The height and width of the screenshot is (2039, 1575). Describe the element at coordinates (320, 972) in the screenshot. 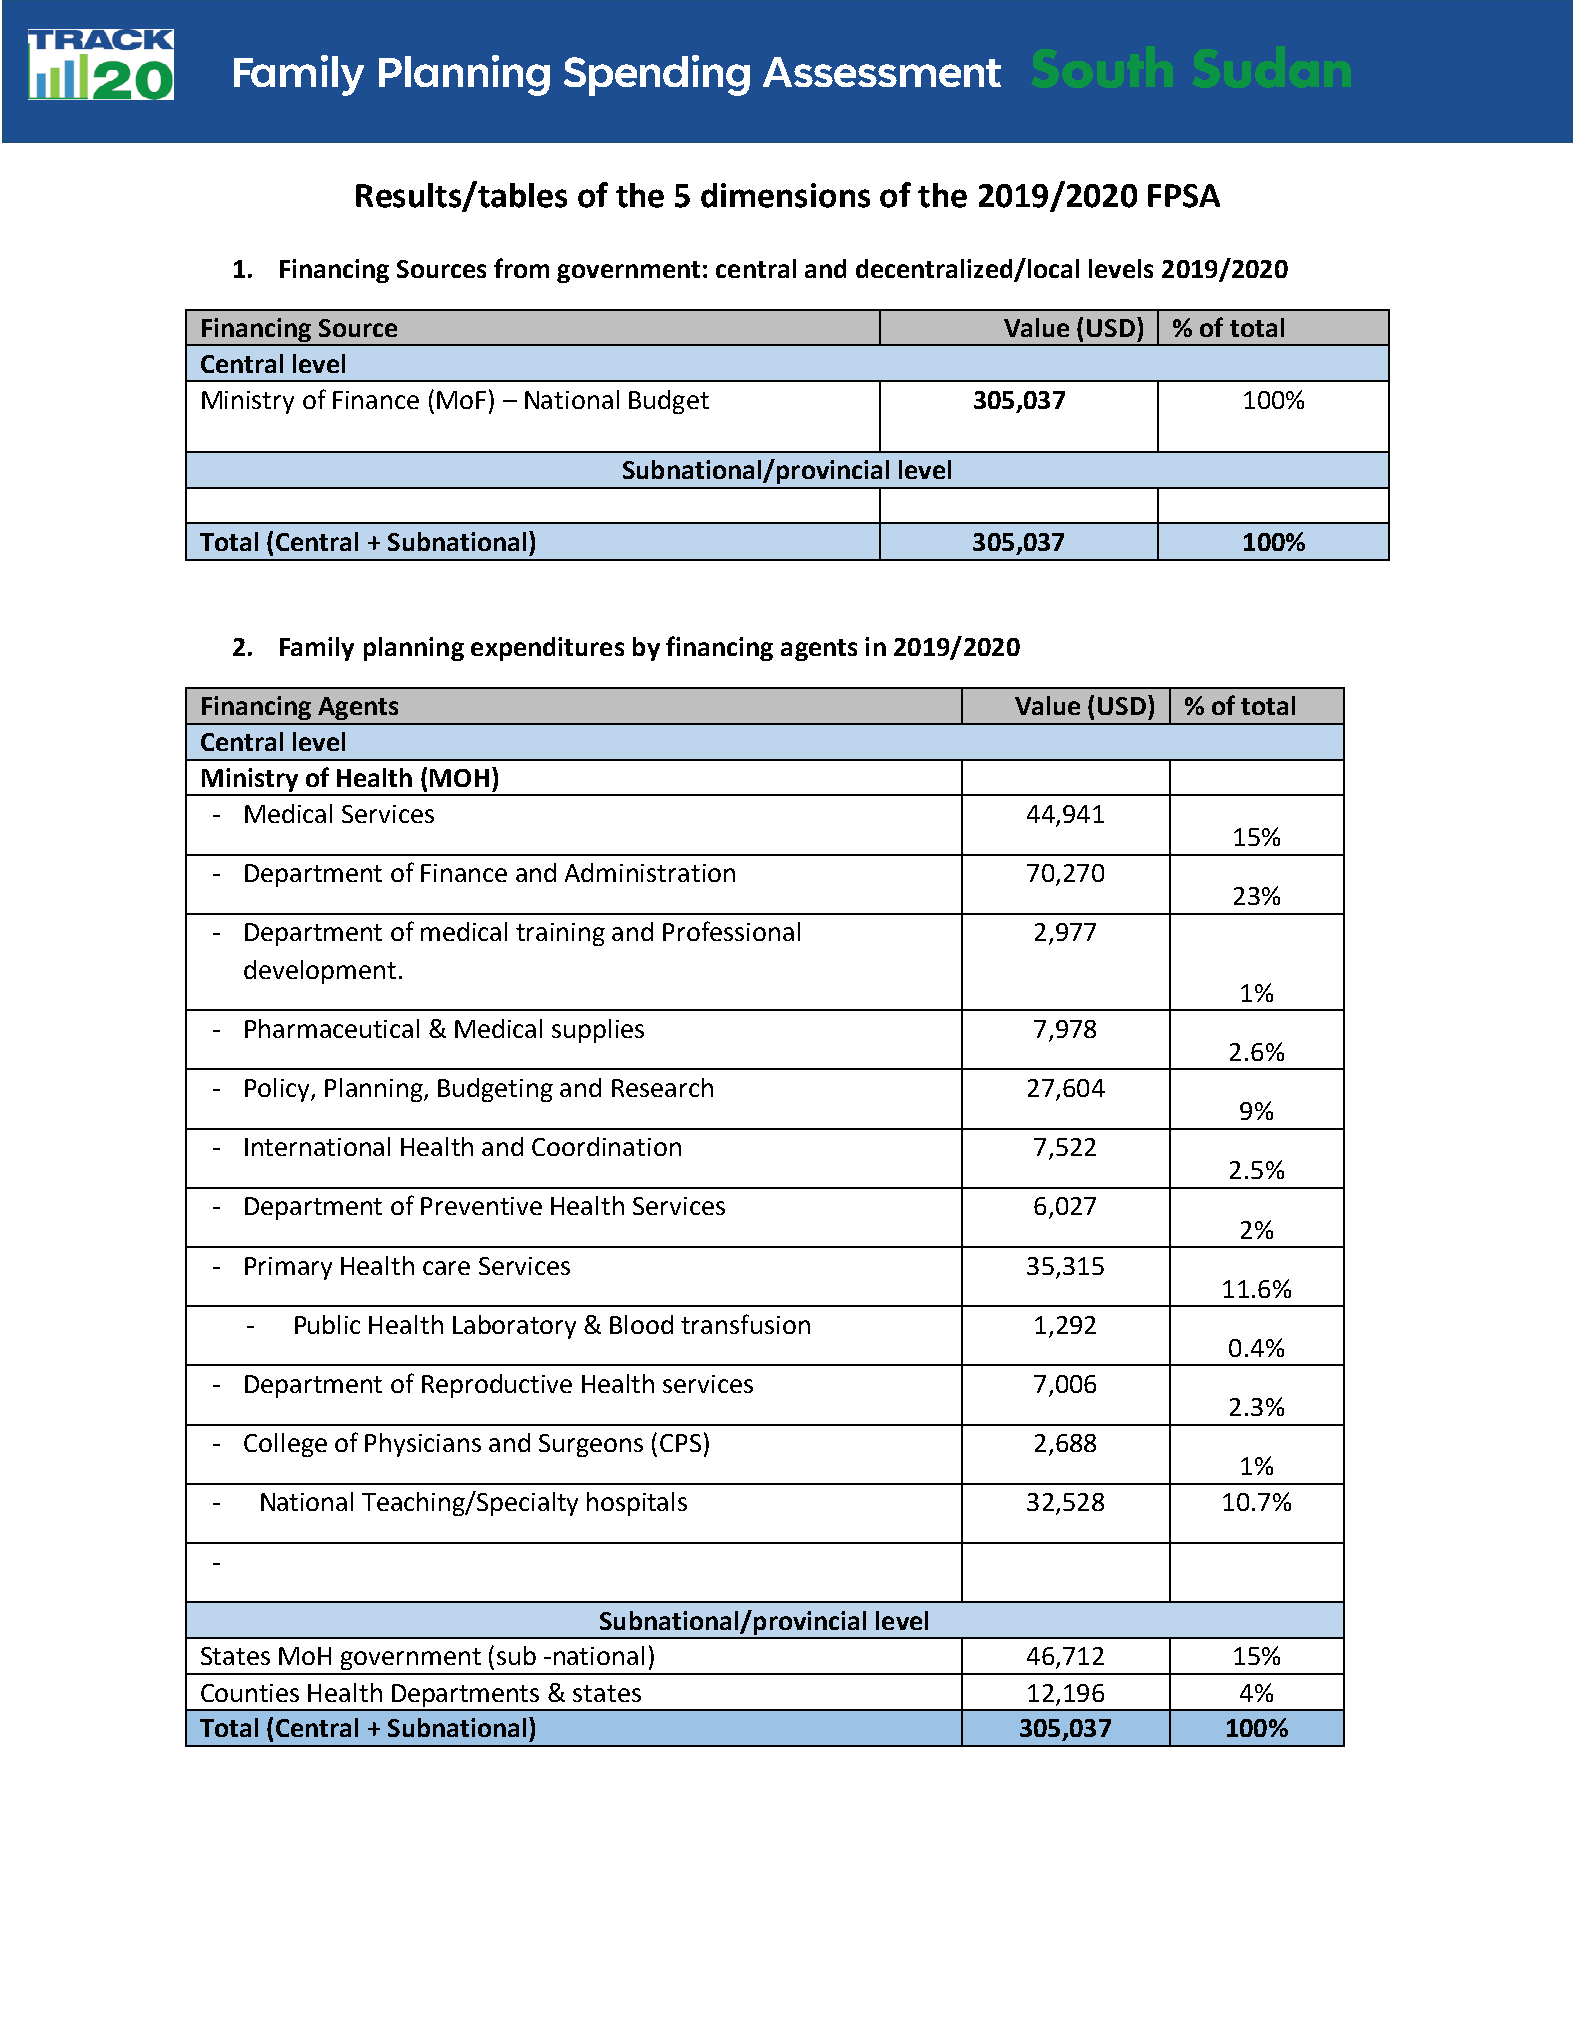

I see `development` at that location.
